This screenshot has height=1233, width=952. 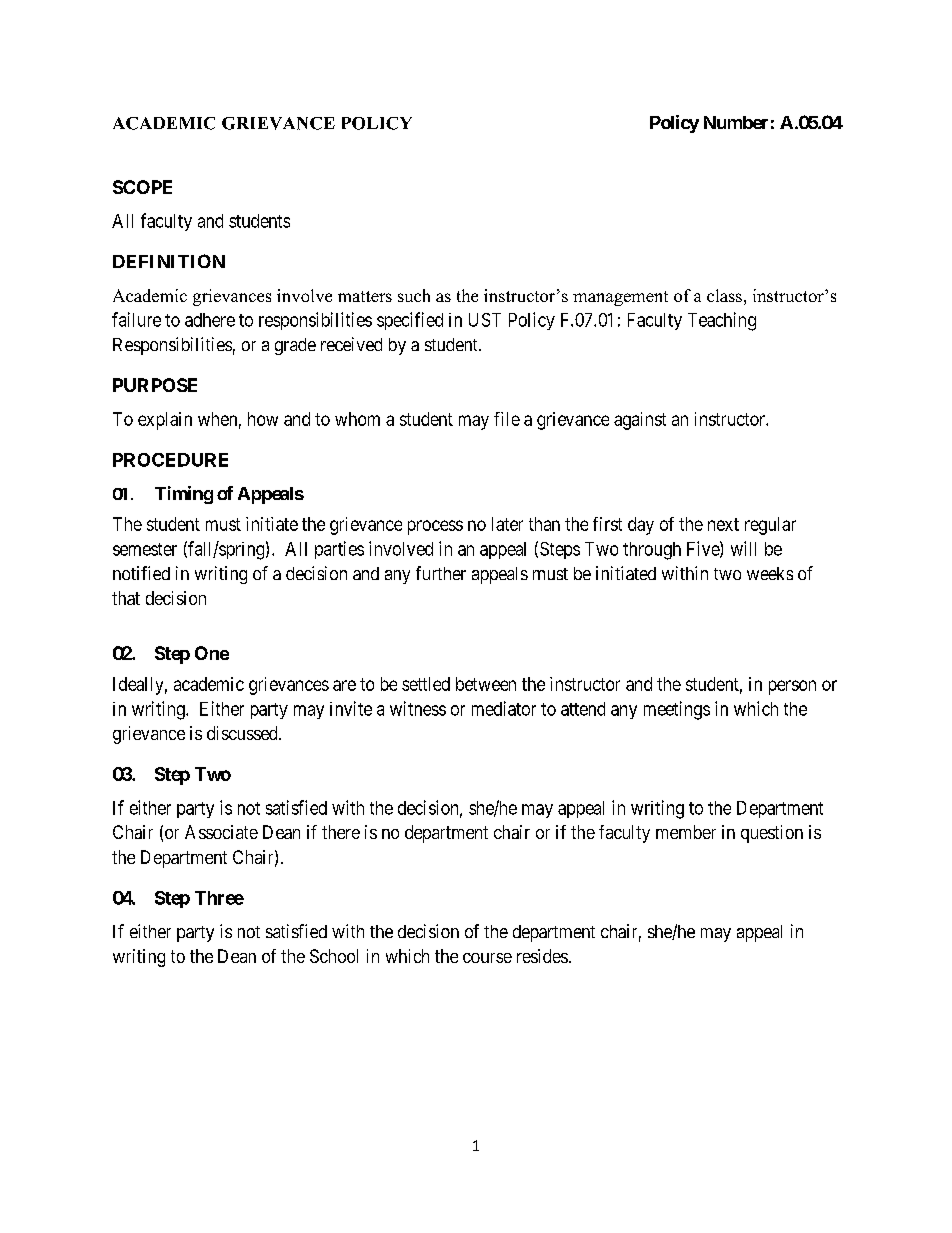 What do you see at coordinates (145, 549) in the screenshot?
I see `semester` at bounding box center [145, 549].
